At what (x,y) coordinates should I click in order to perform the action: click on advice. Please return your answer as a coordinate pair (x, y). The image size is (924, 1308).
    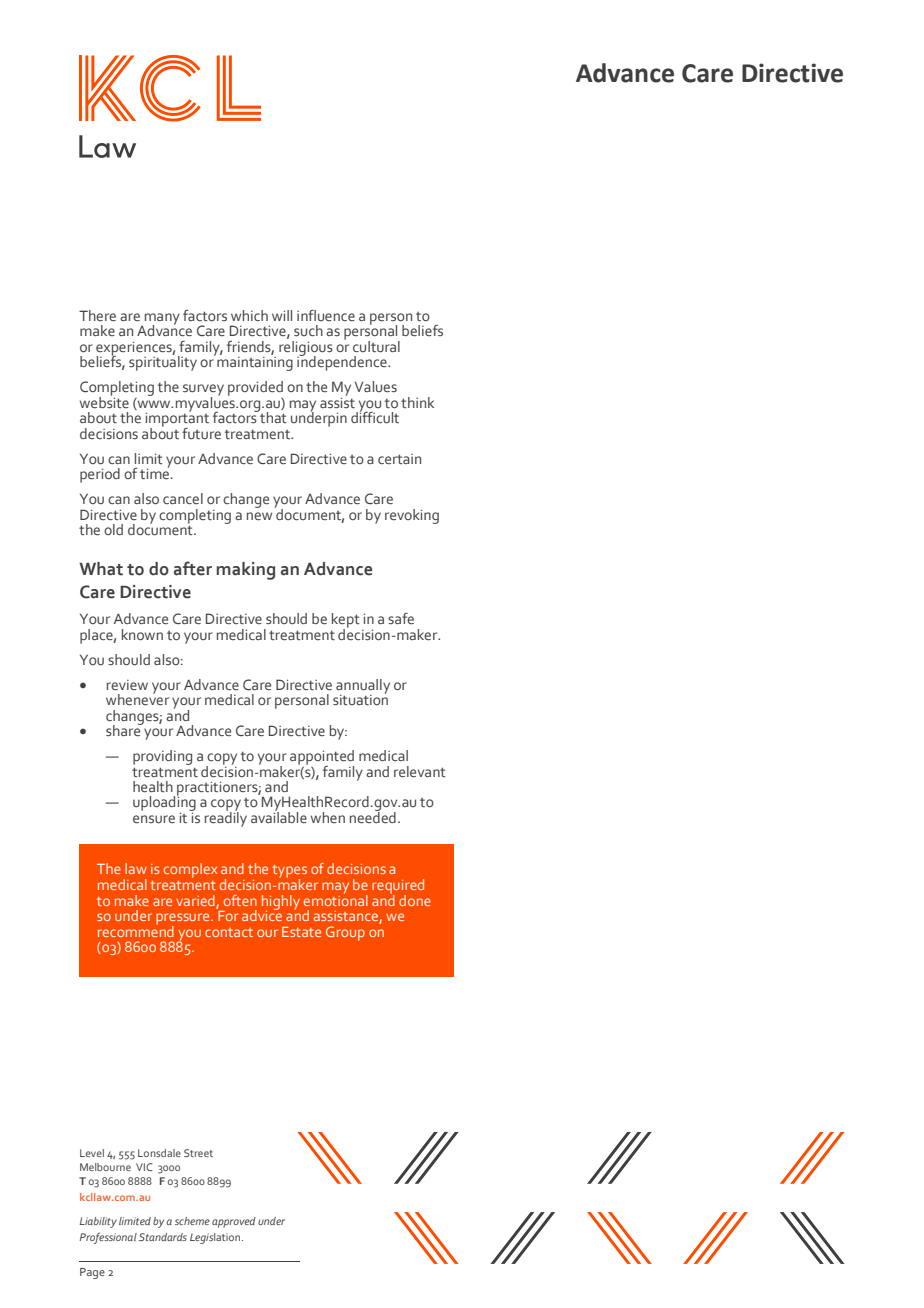
    Looking at the image, I should click on (262, 914).
